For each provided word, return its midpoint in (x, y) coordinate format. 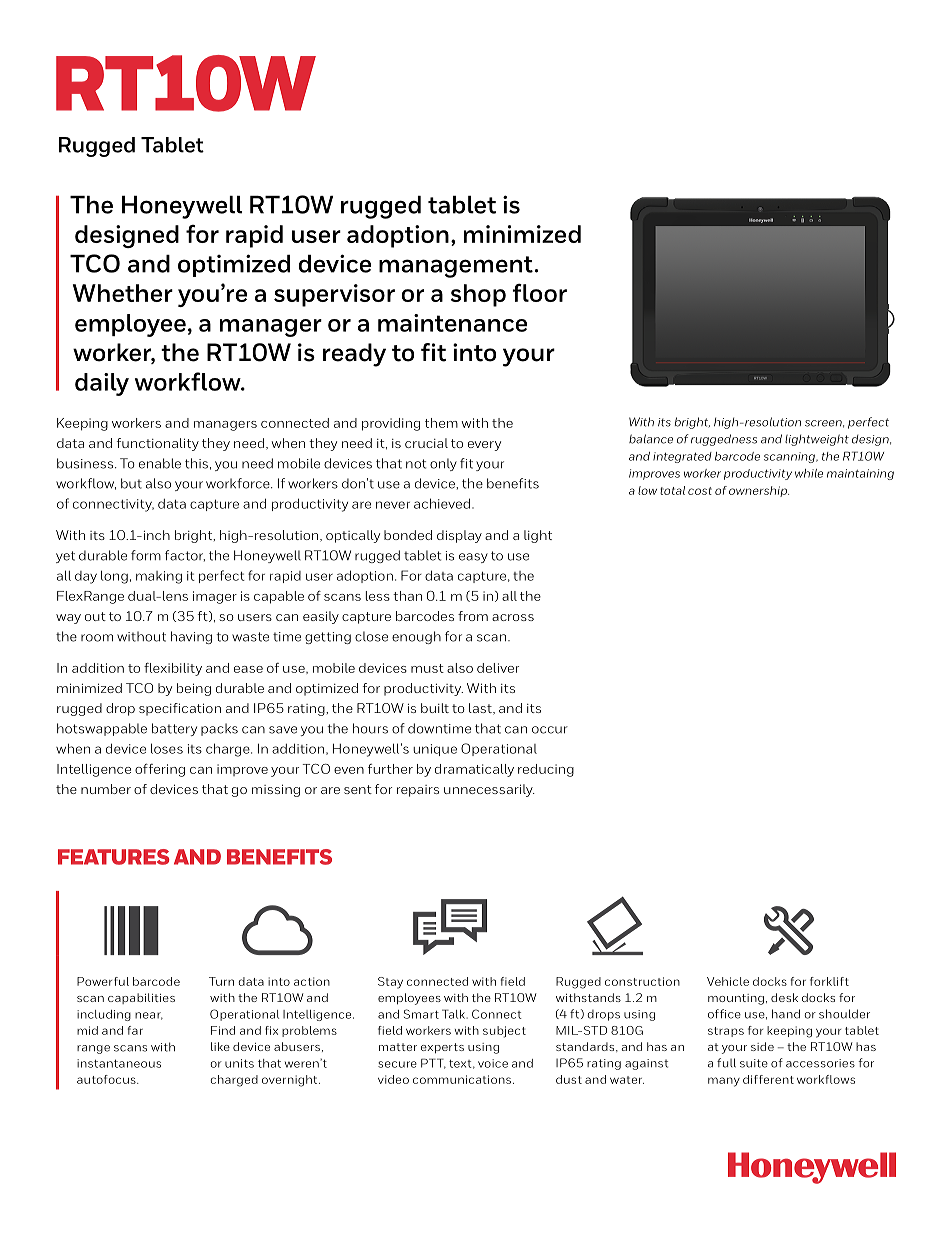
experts (442, 1048)
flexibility (173, 669)
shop (478, 295)
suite (754, 1063)
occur (550, 730)
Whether (123, 293)
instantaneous (119, 1063)
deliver (498, 668)
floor (539, 293)
